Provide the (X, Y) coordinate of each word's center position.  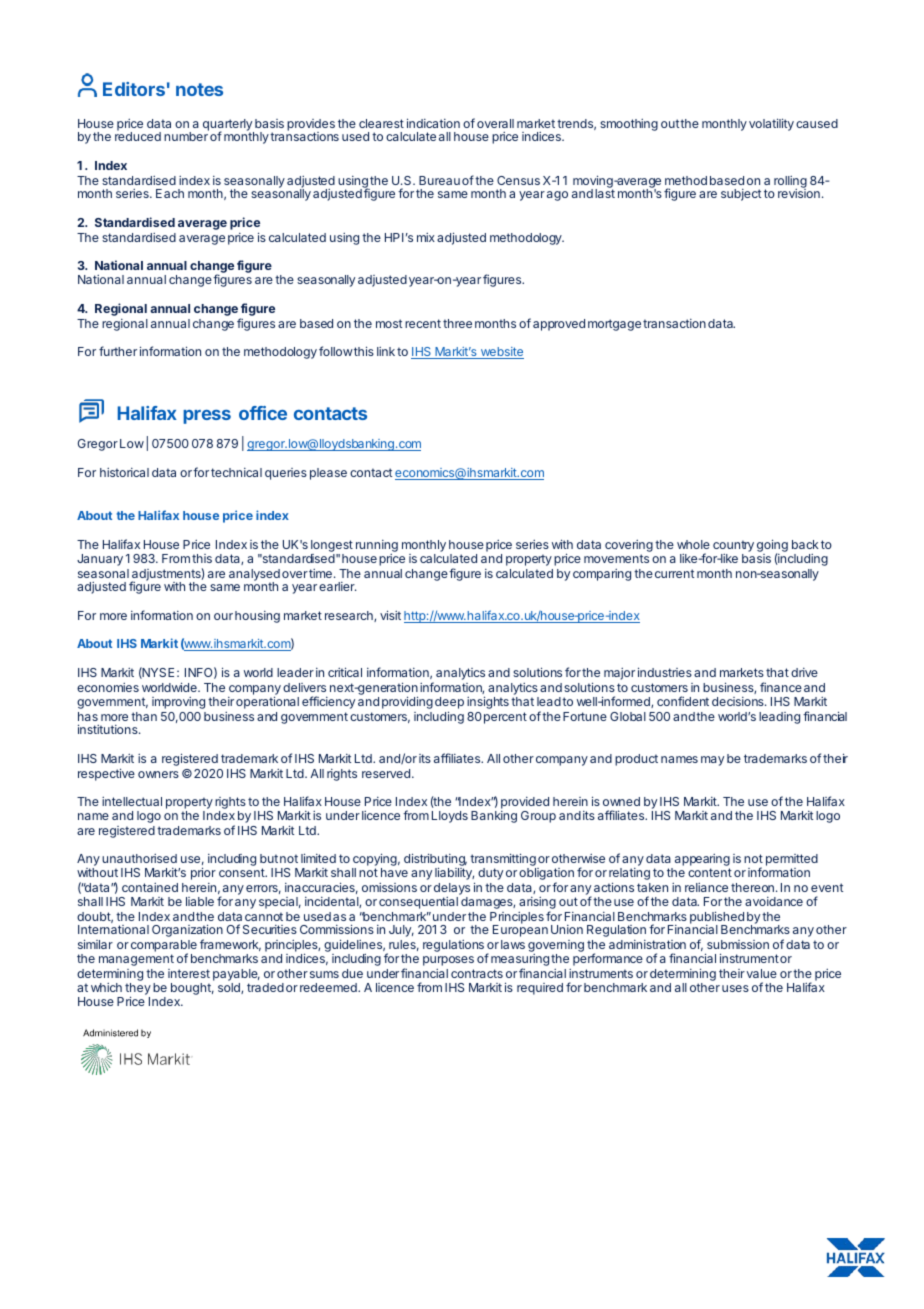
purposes (448, 961)
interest (189, 973)
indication (433, 123)
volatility (771, 124)
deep (449, 703)
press (207, 417)
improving (178, 703)
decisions (739, 701)
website (501, 353)
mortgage (614, 325)
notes (199, 89)
